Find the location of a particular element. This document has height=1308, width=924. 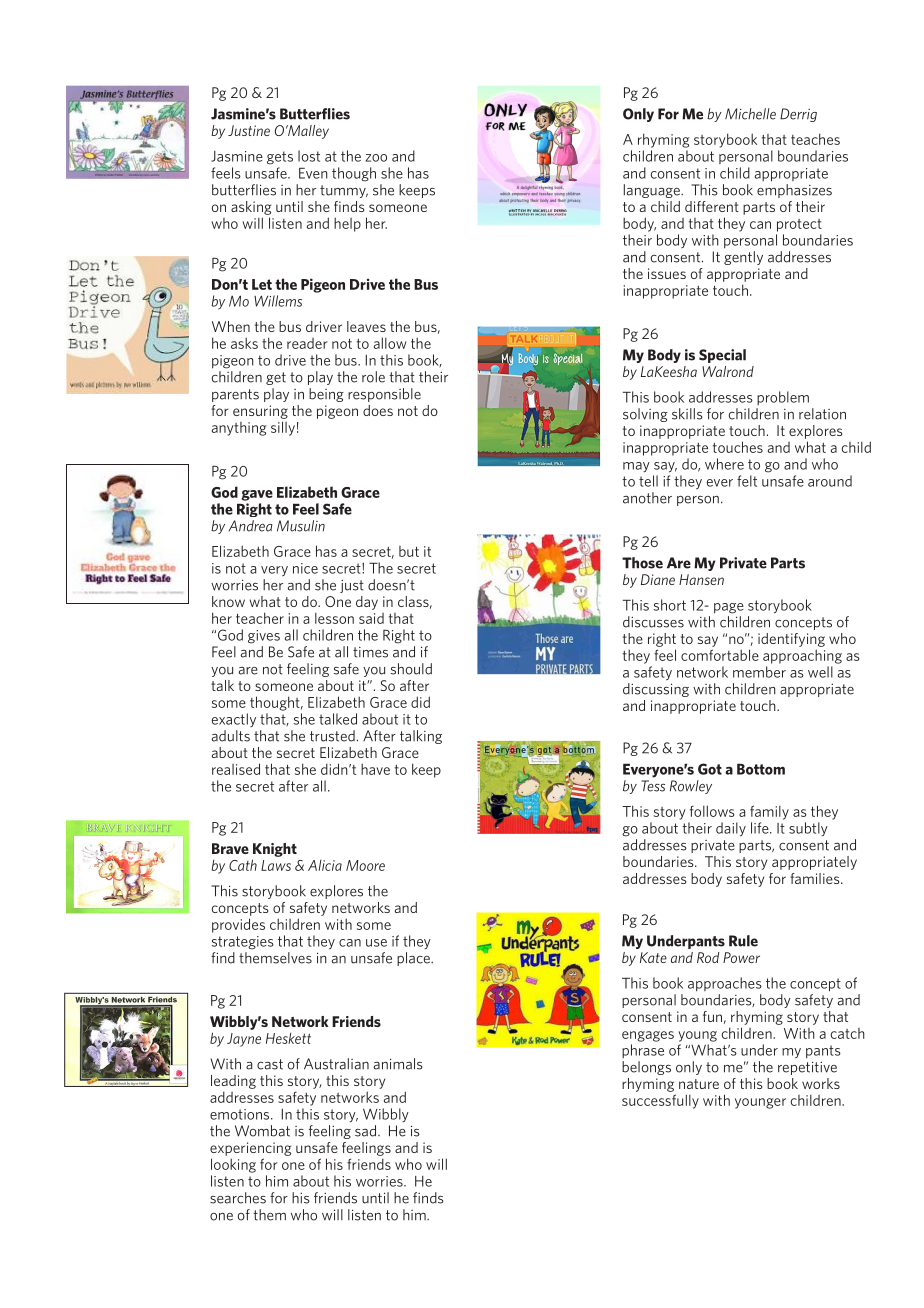

may is located at coordinates (636, 467).
